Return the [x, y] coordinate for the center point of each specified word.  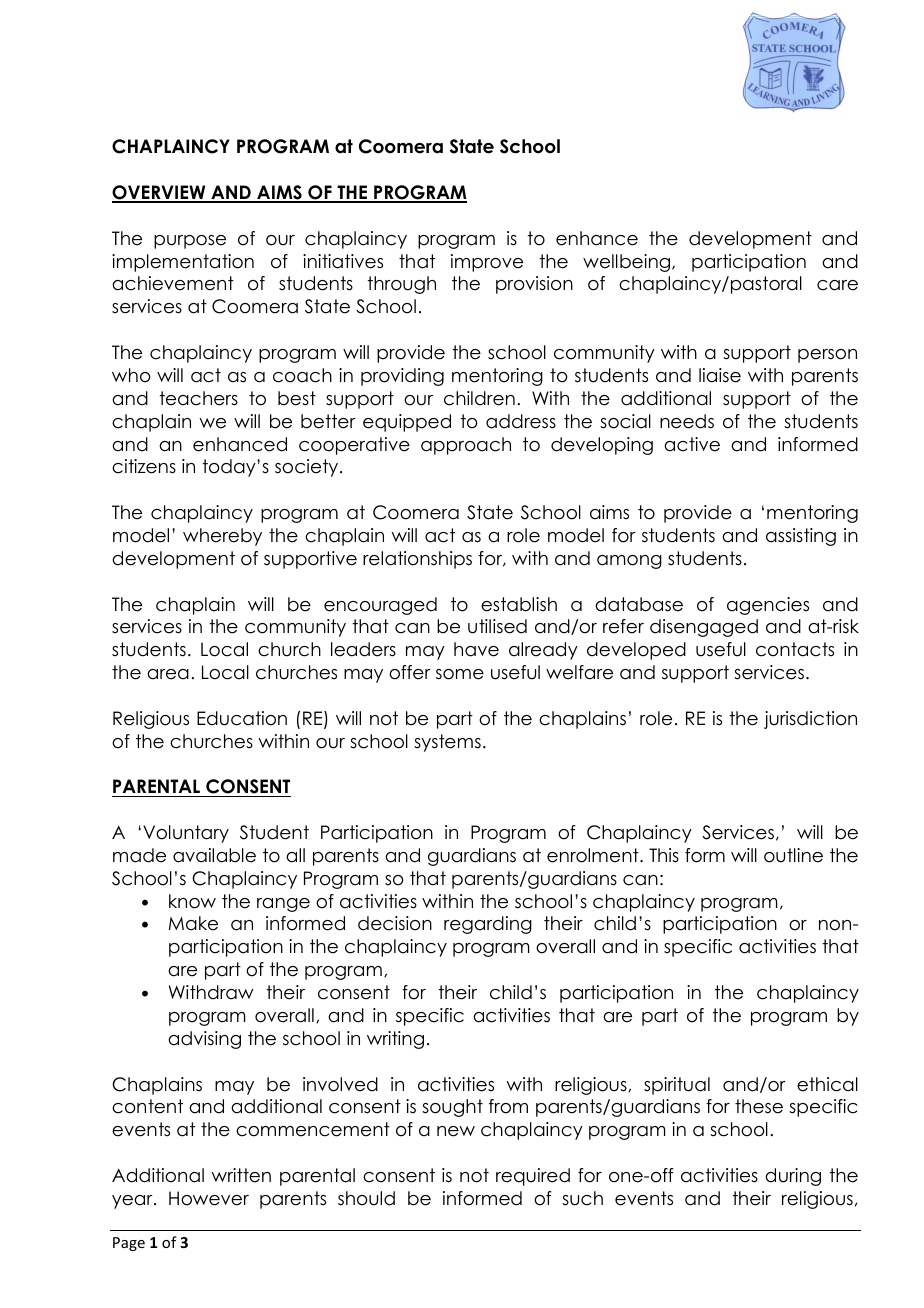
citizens [144, 466]
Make [193, 923]
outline [793, 855]
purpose [190, 242]
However [209, 1198]
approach [466, 446]
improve [487, 263]
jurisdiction [810, 720]
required [533, 1177]
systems [447, 743]
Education [242, 718]
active [692, 444]
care [837, 285]
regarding [488, 925]
